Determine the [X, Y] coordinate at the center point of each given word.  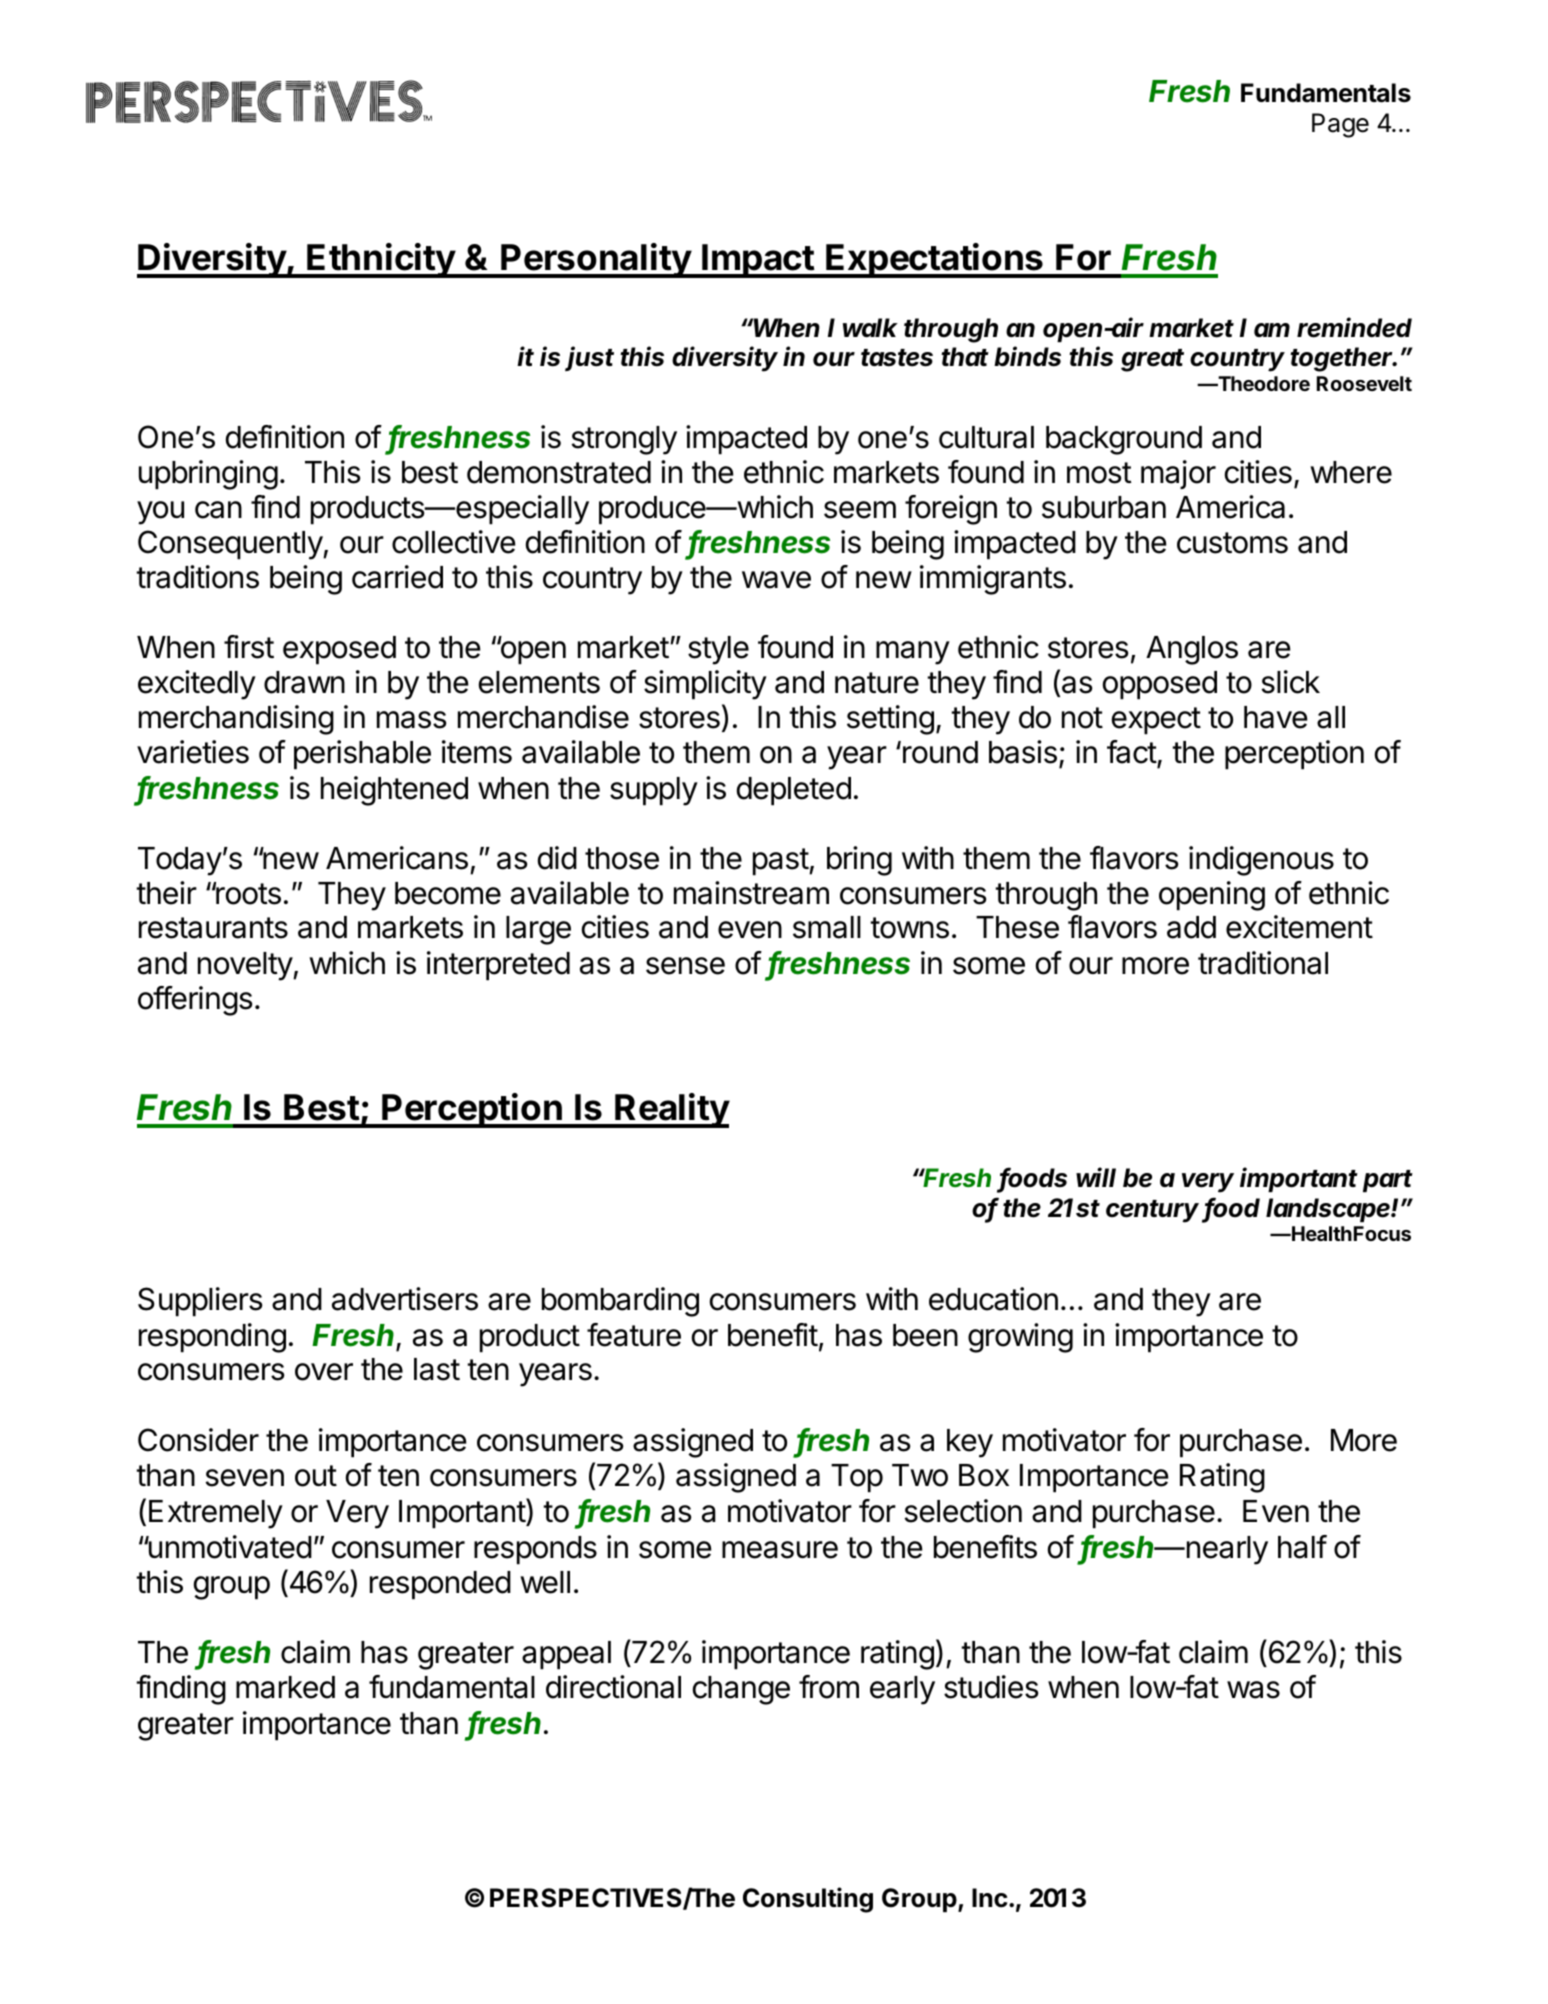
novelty [246, 966]
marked [285, 1687]
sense [685, 966]
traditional [1263, 963]
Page [1340, 125]
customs [1232, 543]
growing [1020, 1338]
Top [857, 1478]
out [316, 1476]
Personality [596, 260]
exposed [339, 650]
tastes [897, 358]
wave [776, 580]
